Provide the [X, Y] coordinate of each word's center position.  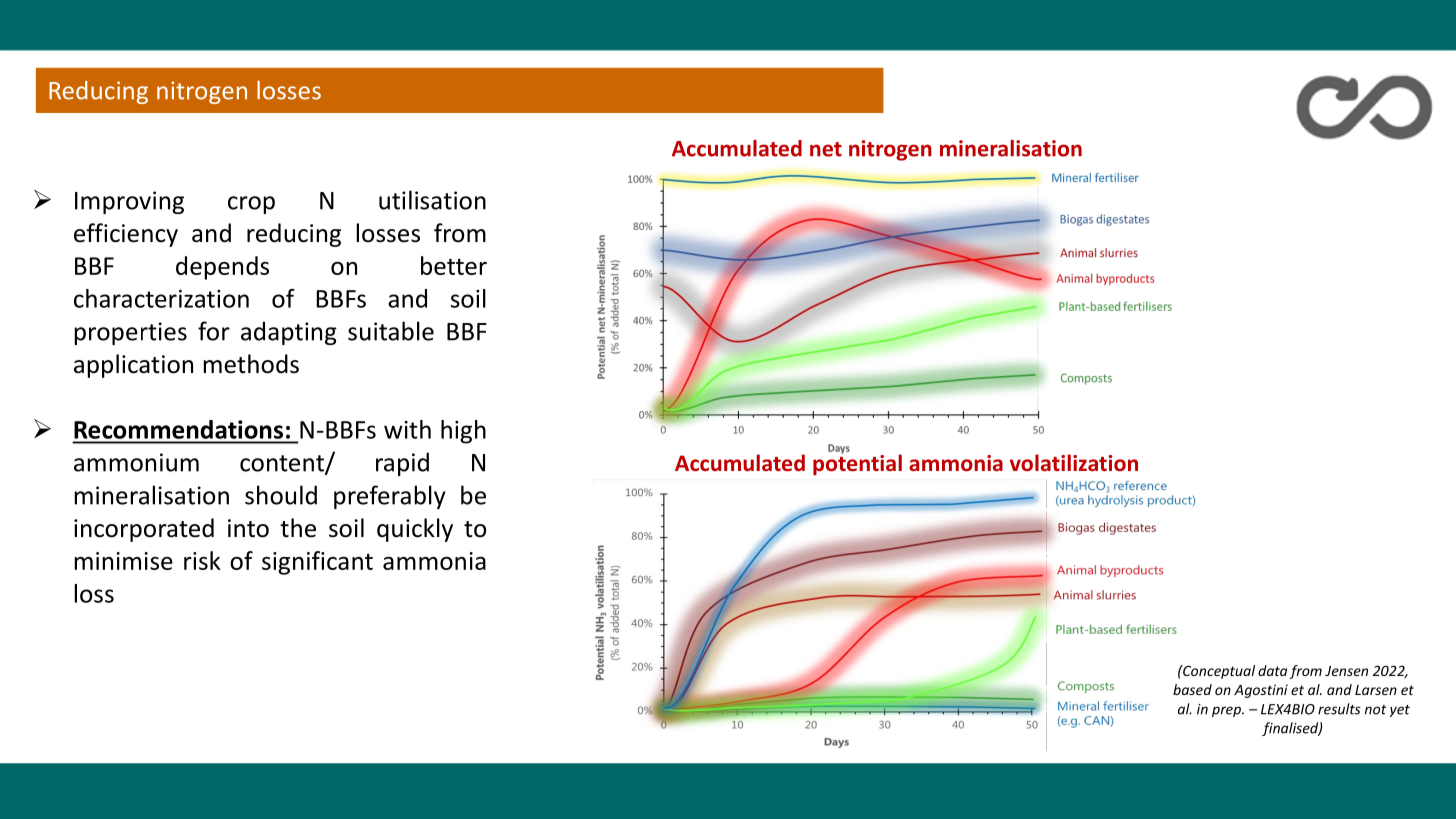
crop [251, 205]
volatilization [1074, 462]
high [463, 432]
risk [202, 560]
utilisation [432, 200]
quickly [415, 530]
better [454, 265]
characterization [161, 298]
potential [857, 464]
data [1272, 670]
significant [317, 563]
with [407, 429]
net [826, 149]
